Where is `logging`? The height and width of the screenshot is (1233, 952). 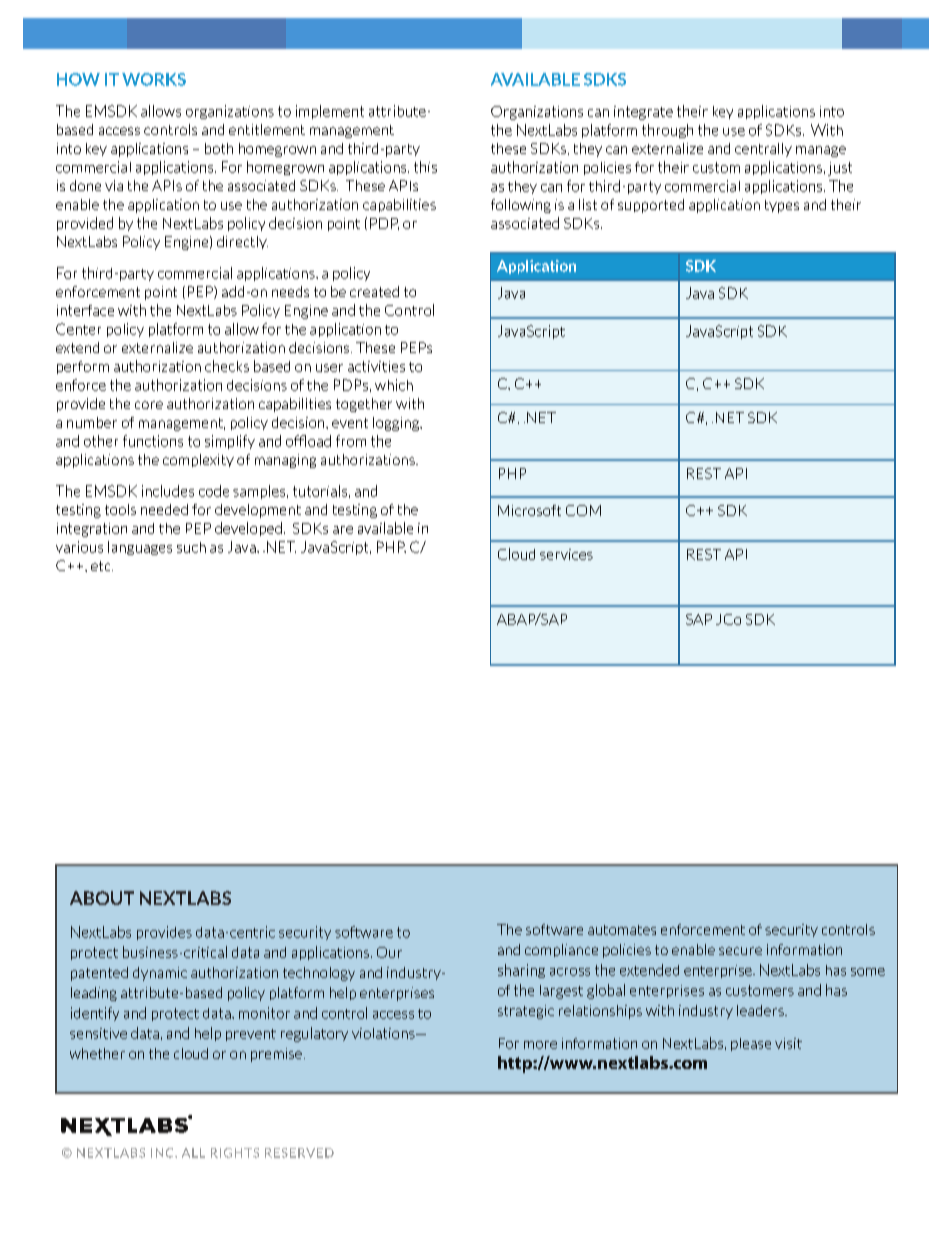
logging is located at coordinates (397, 424).
